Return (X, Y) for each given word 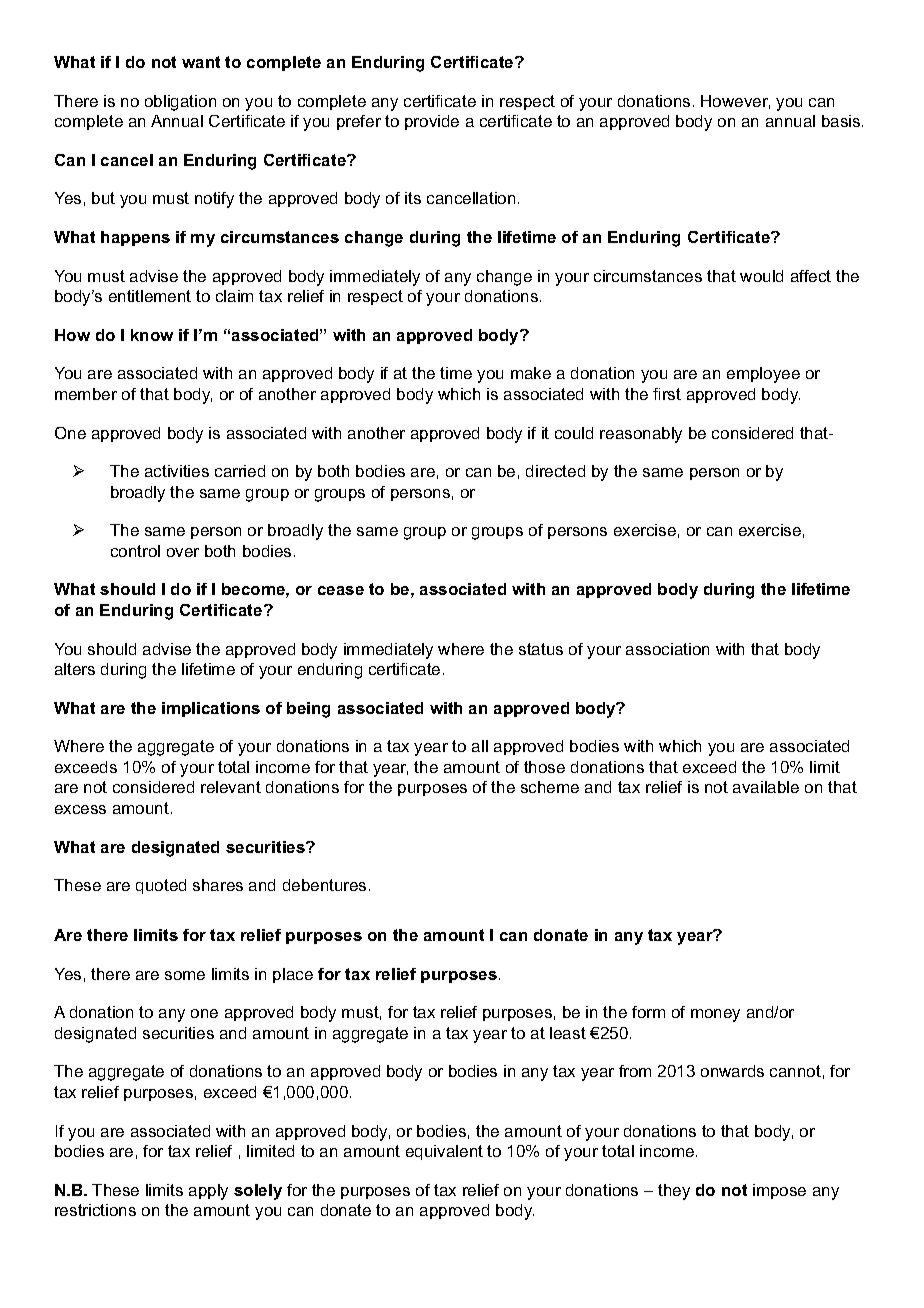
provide (432, 122)
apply (208, 1192)
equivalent (444, 1152)
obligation (180, 103)
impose (779, 1191)
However (735, 102)
